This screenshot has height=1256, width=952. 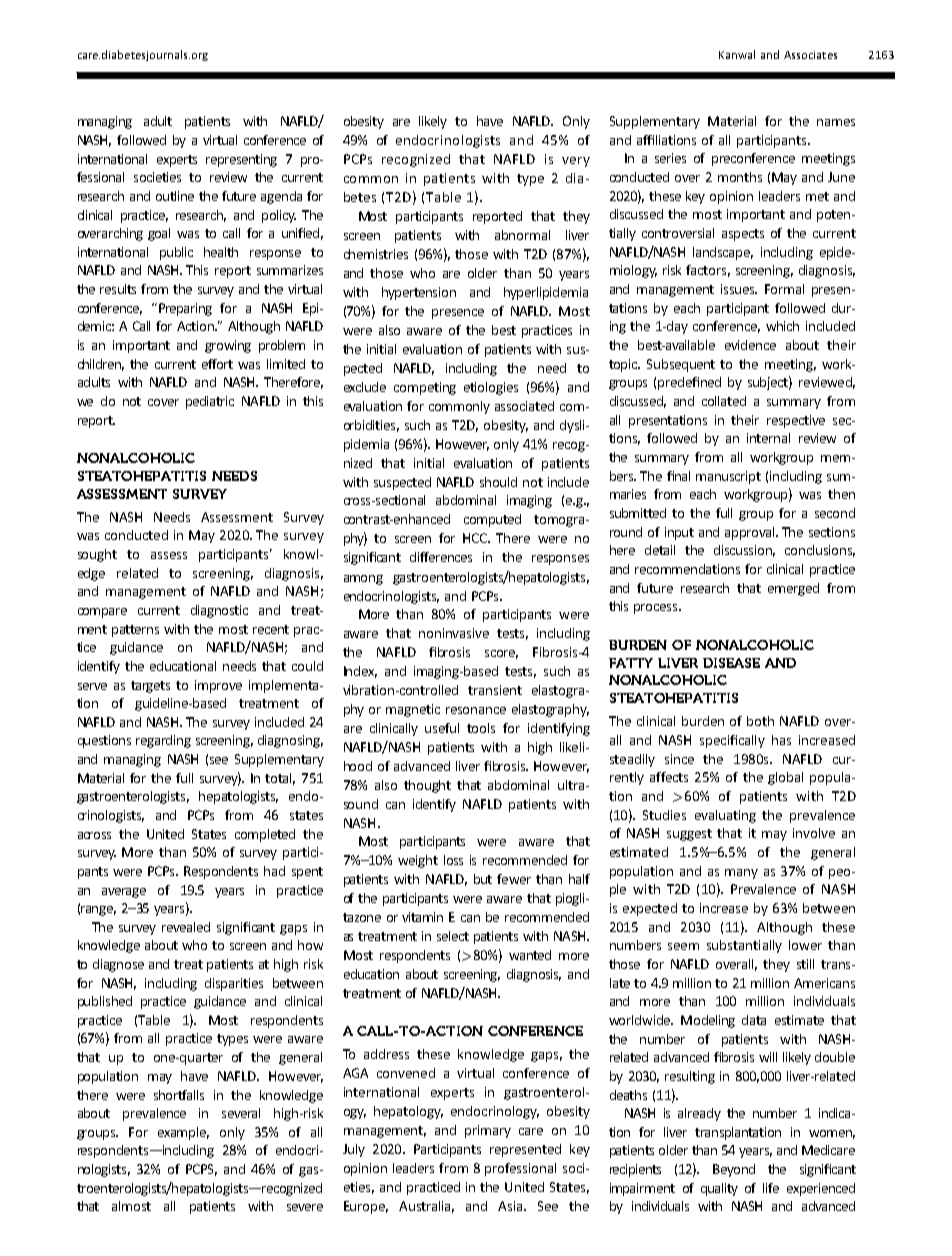 I want to click on targets, so click(x=150, y=687).
